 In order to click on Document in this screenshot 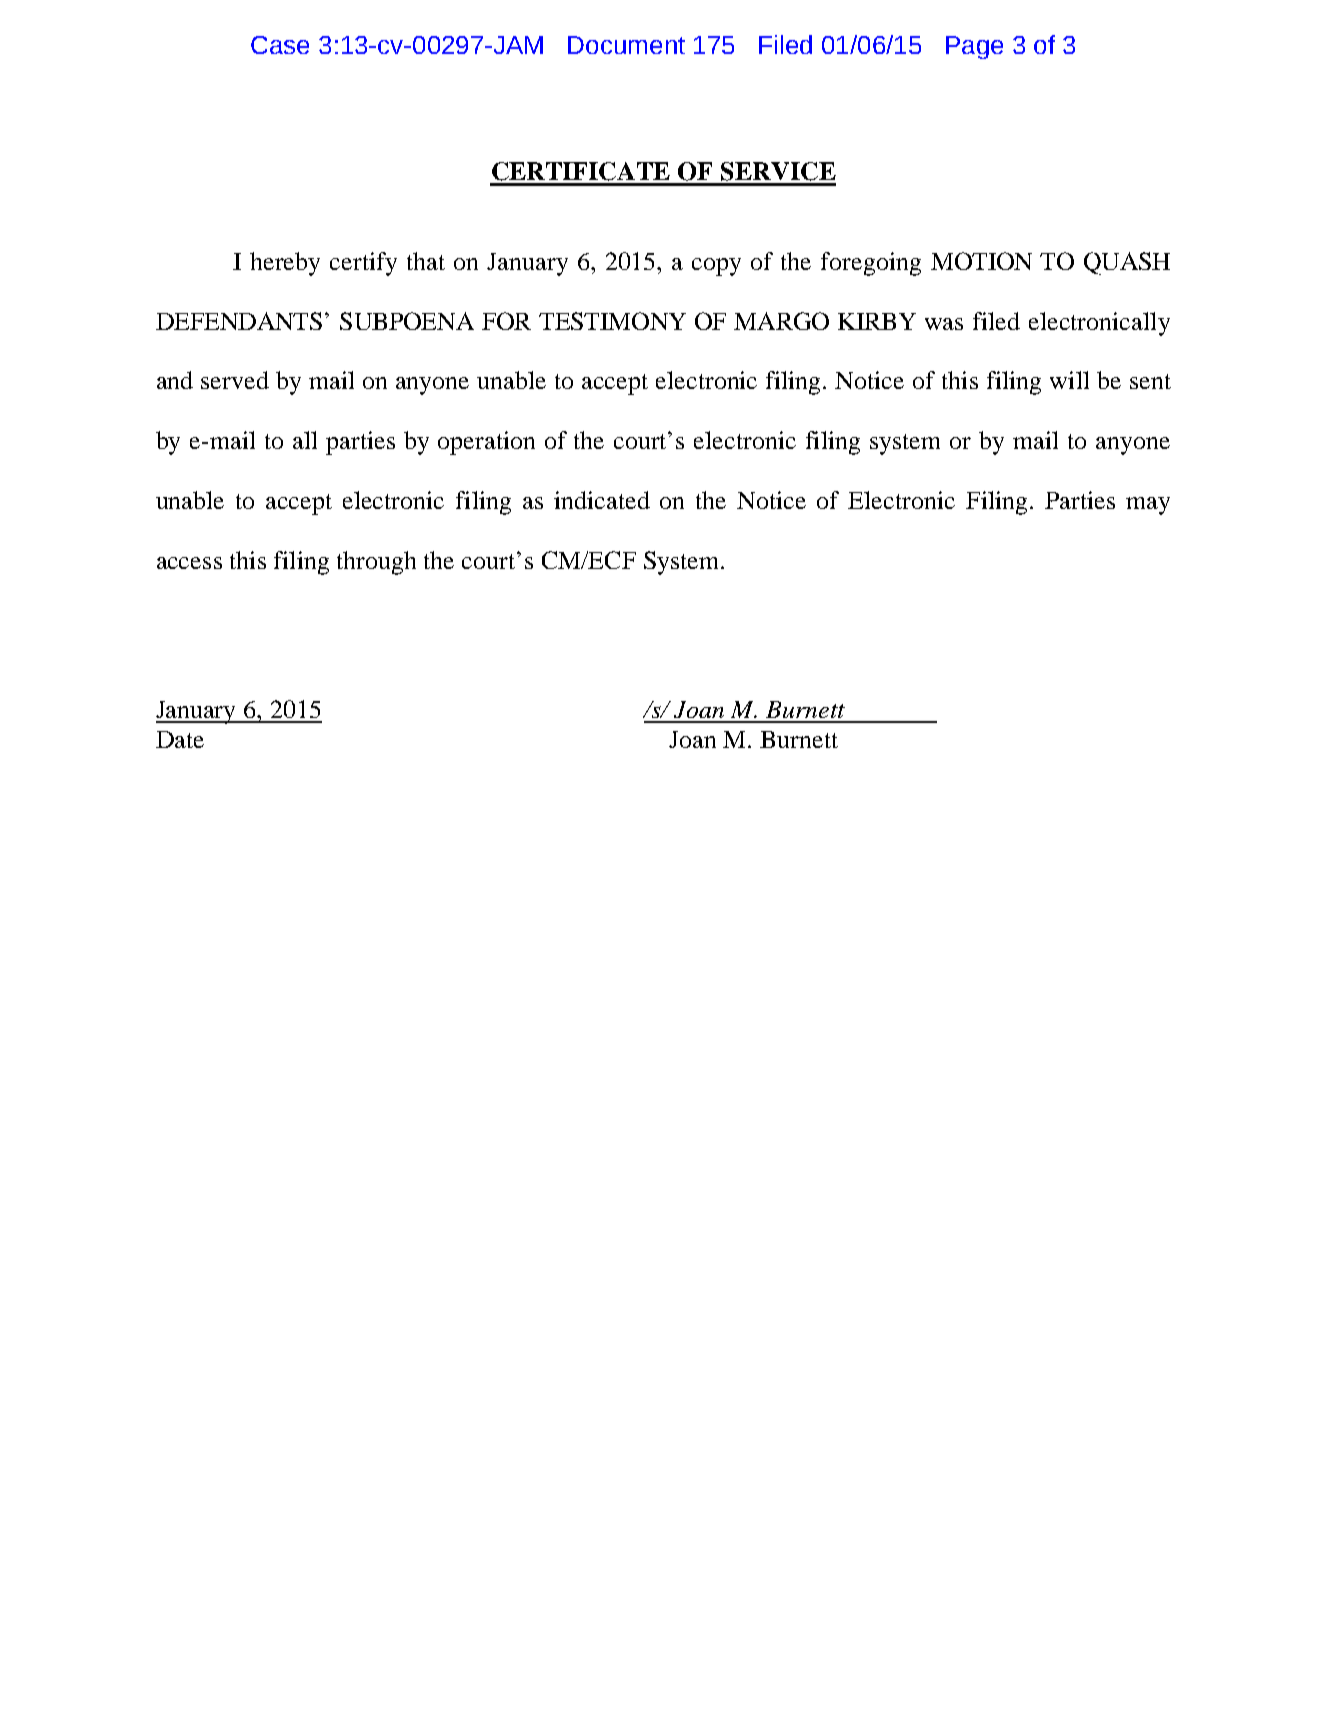, I will do `click(626, 45)`.
